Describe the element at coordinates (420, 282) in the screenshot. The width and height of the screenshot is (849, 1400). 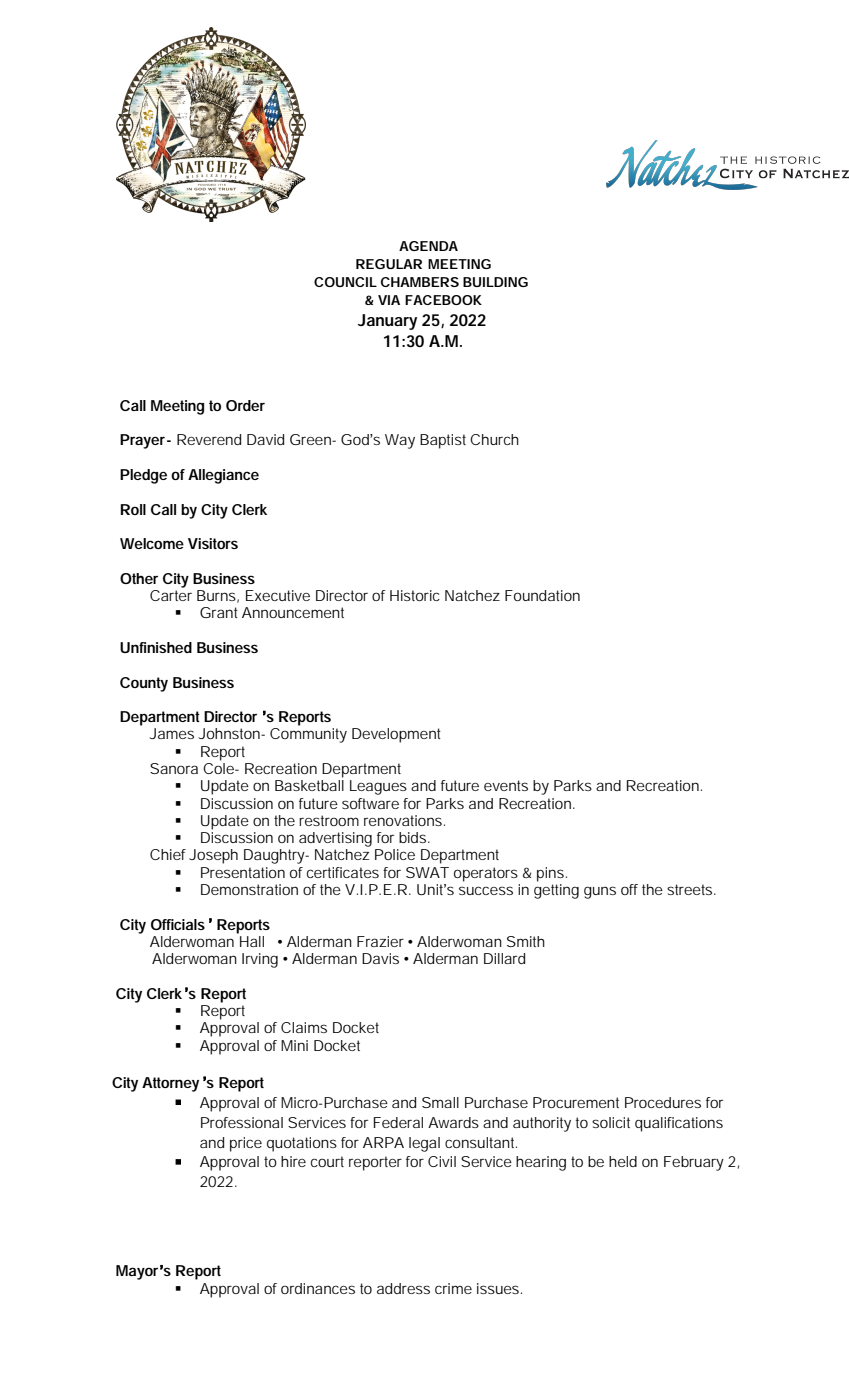
I see `CHAMBERS` at that location.
